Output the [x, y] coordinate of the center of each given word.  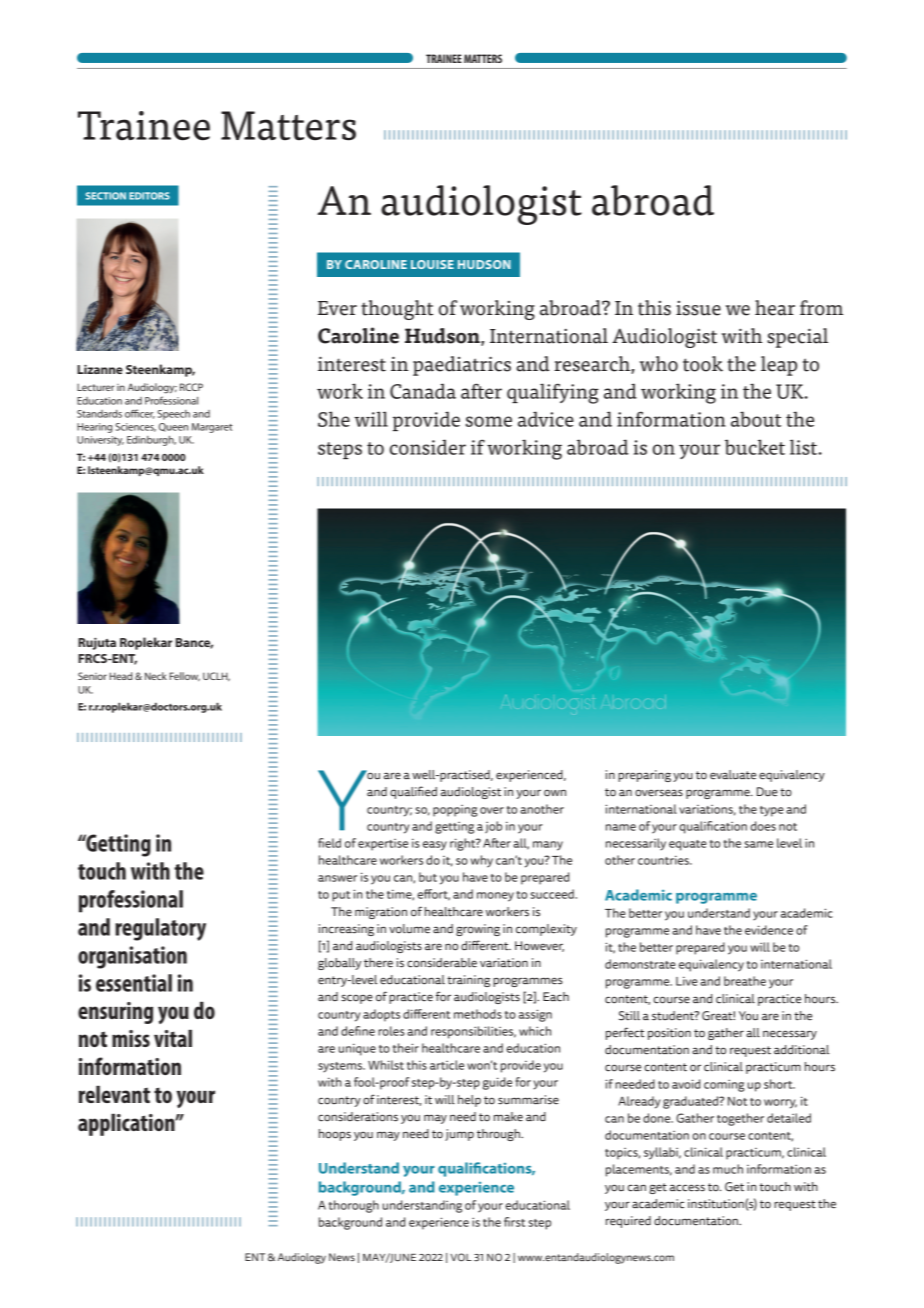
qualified [413, 792]
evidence [769, 930]
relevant [114, 1094]
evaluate [733, 775]
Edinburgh [151, 441]
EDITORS [149, 196]
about [756, 419]
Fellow [185, 676]
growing [478, 930]
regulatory [160, 929]
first [514, 1222]
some [489, 421]
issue [698, 308]
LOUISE [432, 264]
